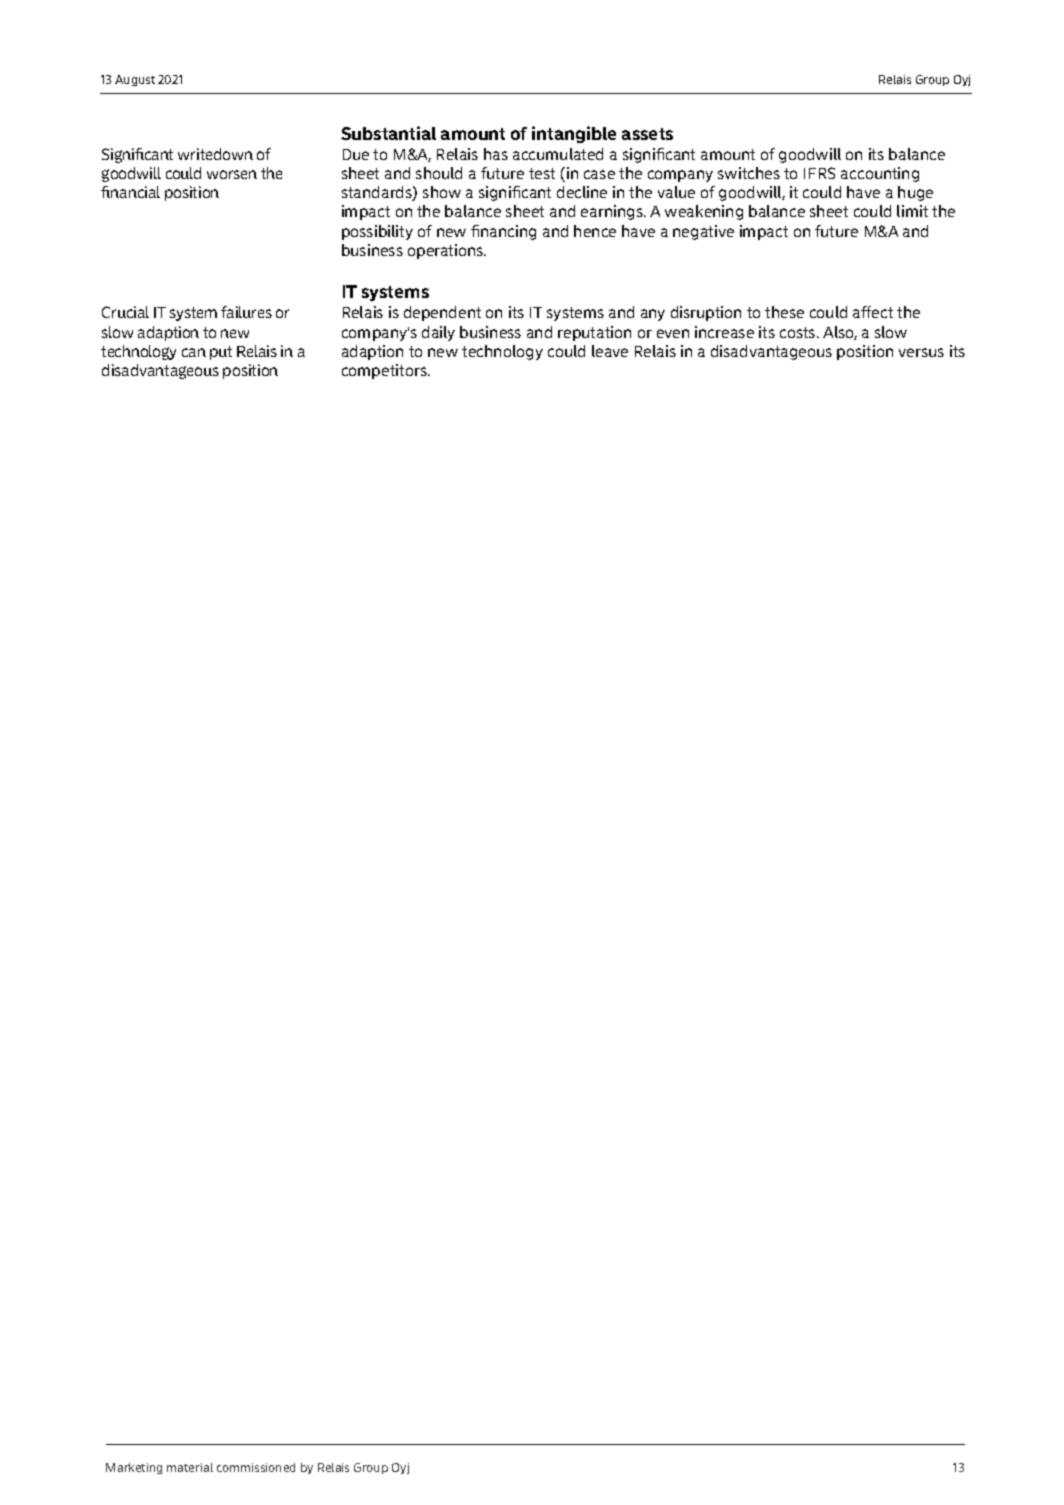  Describe the element at coordinates (673, 333) in the image. I see `even` at that location.
